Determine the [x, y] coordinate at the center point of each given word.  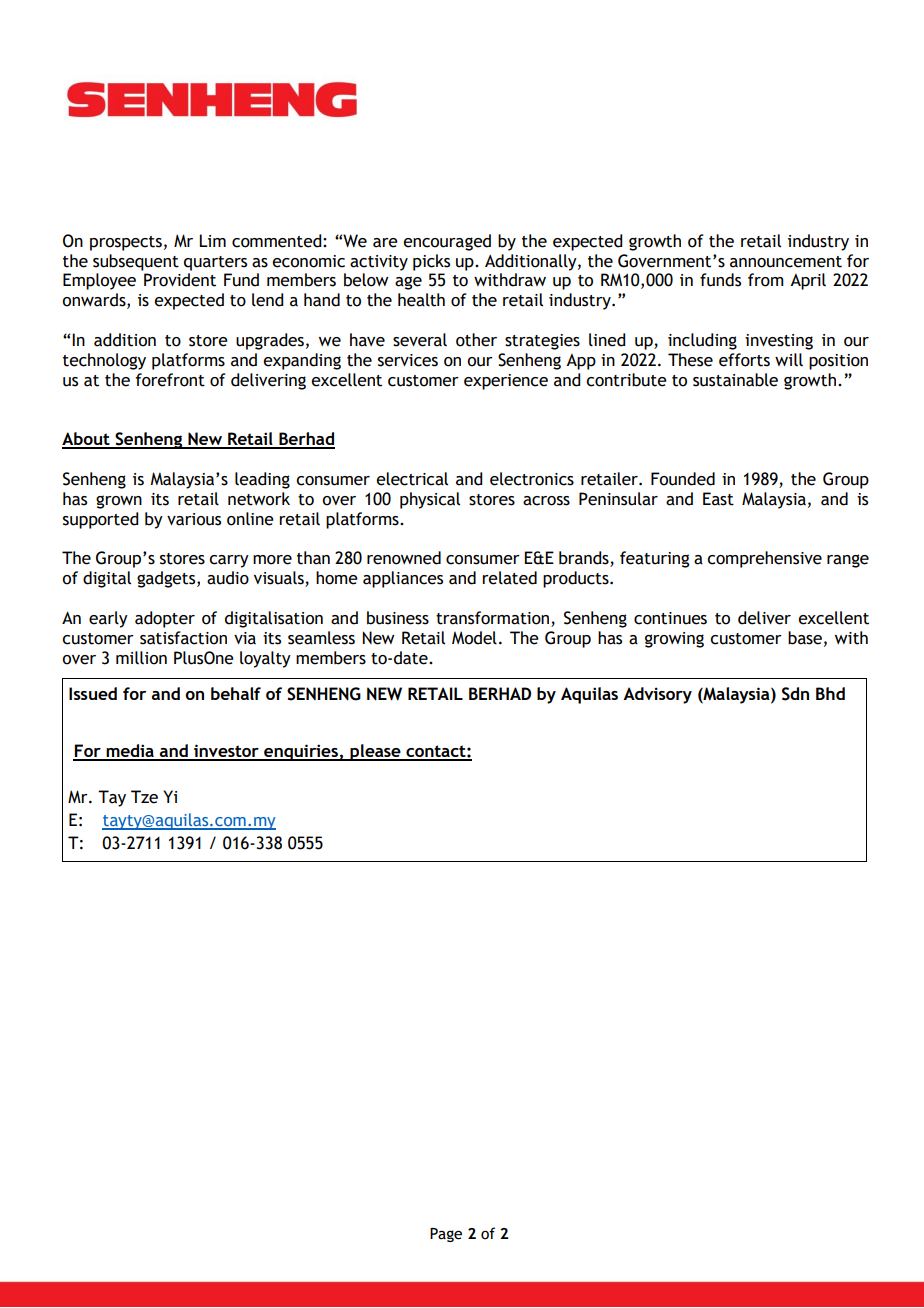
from [766, 280]
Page [446, 1235]
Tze [144, 797]
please [375, 752]
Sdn [795, 694]
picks [431, 262]
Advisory [657, 695]
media [130, 752]
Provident [180, 280]
